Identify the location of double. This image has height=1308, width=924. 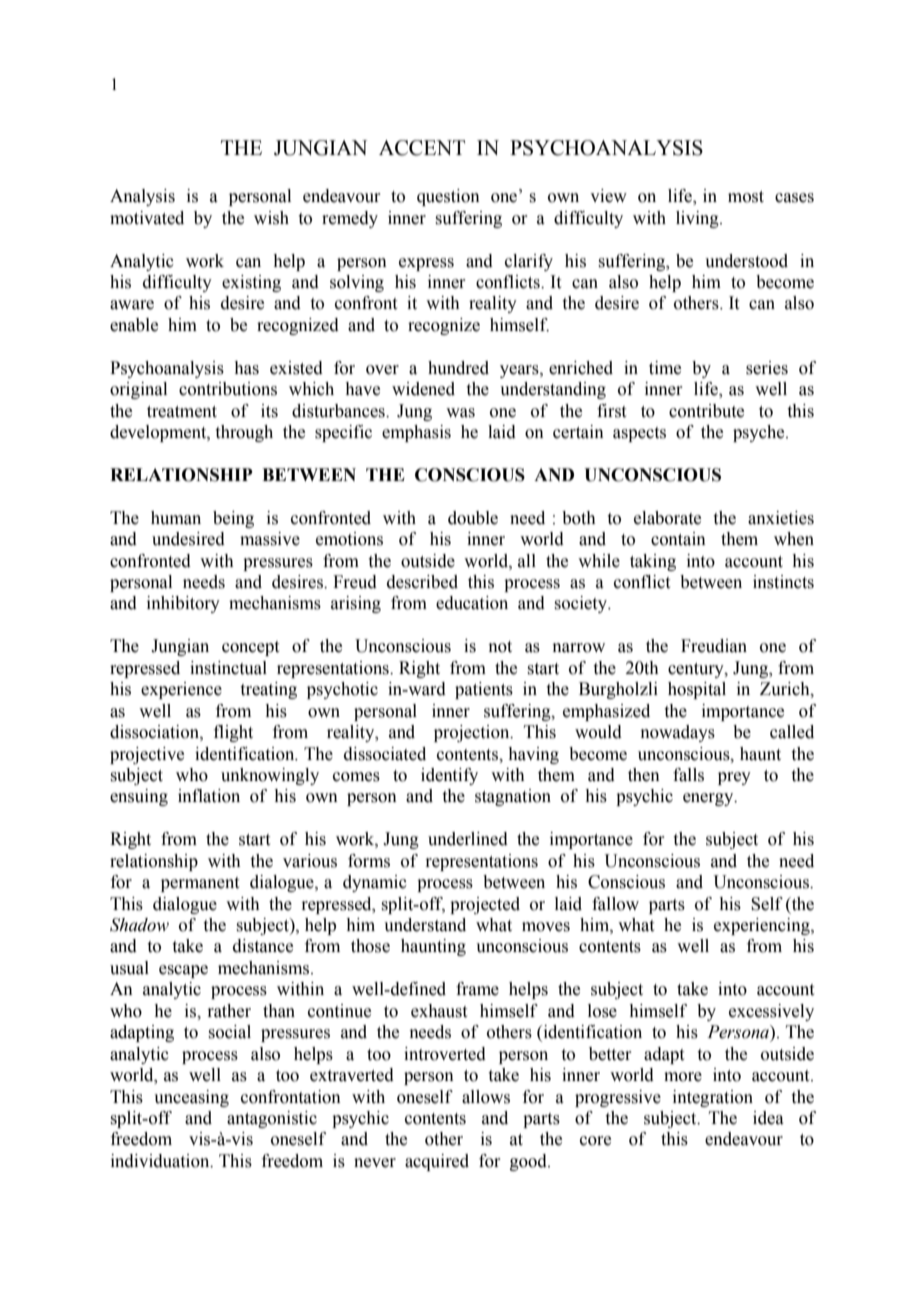
(473, 518).
